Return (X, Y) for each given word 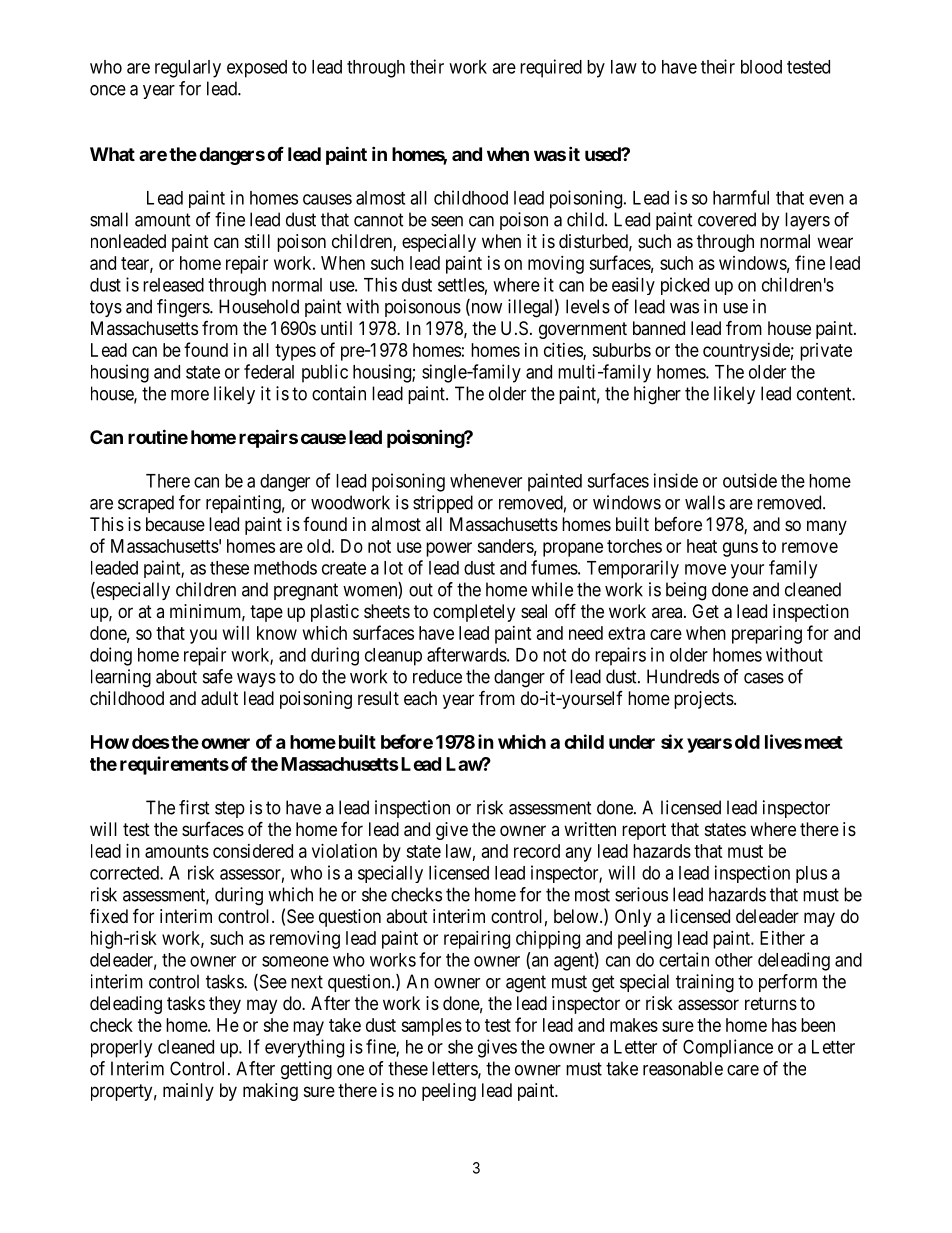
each (420, 698)
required (551, 68)
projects (704, 700)
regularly (188, 69)
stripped (443, 504)
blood (761, 67)
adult (219, 698)
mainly (188, 1092)
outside (750, 480)
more (190, 395)
